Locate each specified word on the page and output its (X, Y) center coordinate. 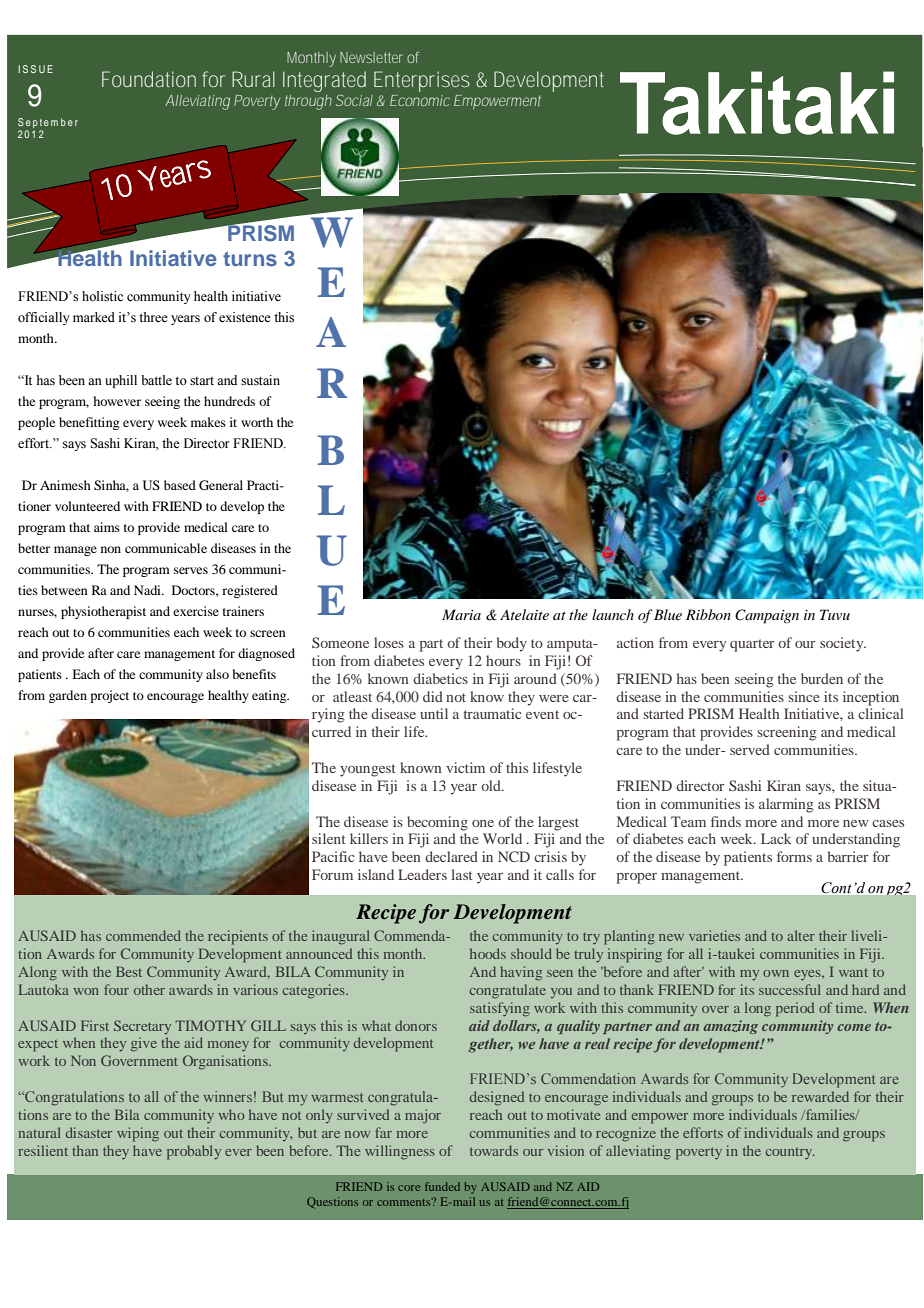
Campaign (767, 616)
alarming (786, 805)
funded (442, 1186)
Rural (253, 79)
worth (257, 422)
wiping (138, 1134)
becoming (437, 823)
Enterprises (422, 81)
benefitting (89, 423)
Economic (420, 100)
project (109, 696)
